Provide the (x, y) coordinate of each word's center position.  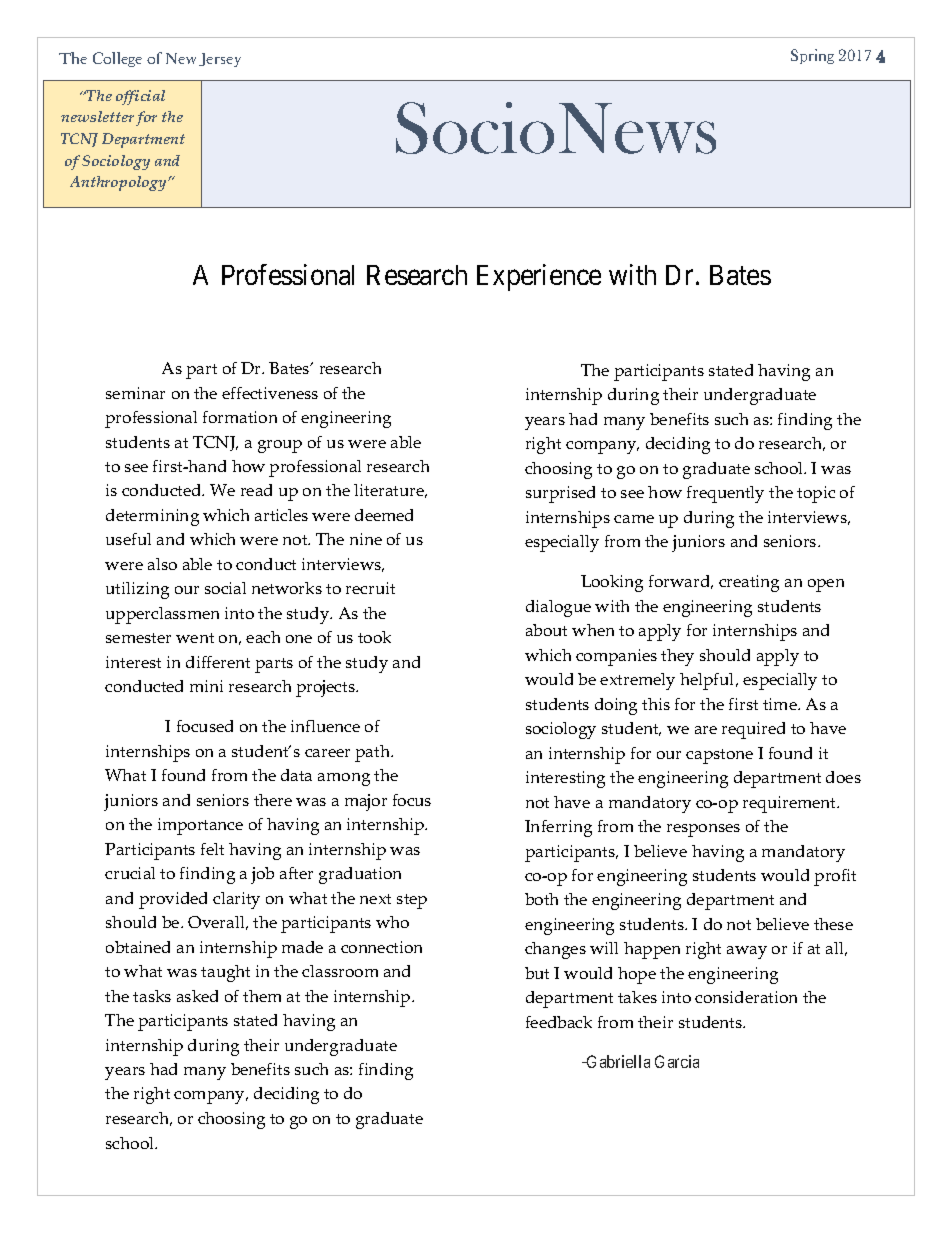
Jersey (220, 60)
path (373, 753)
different (218, 662)
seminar (135, 393)
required (753, 730)
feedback (559, 1022)
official (140, 97)
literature (390, 491)
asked (197, 996)
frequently (725, 494)
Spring (812, 56)
